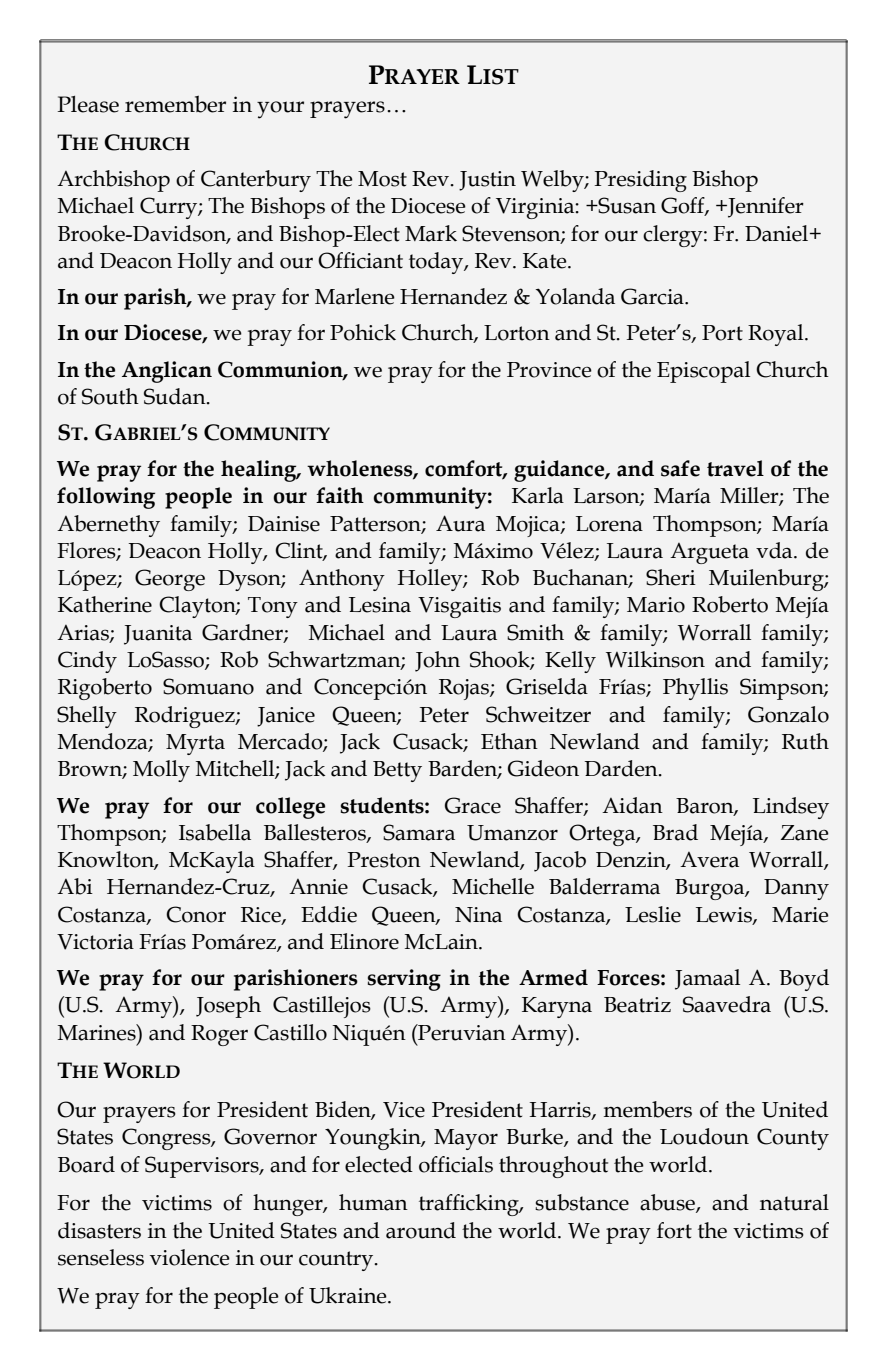  What do you see at coordinates (175, 104) in the page?
I see `remember` at bounding box center [175, 104].
